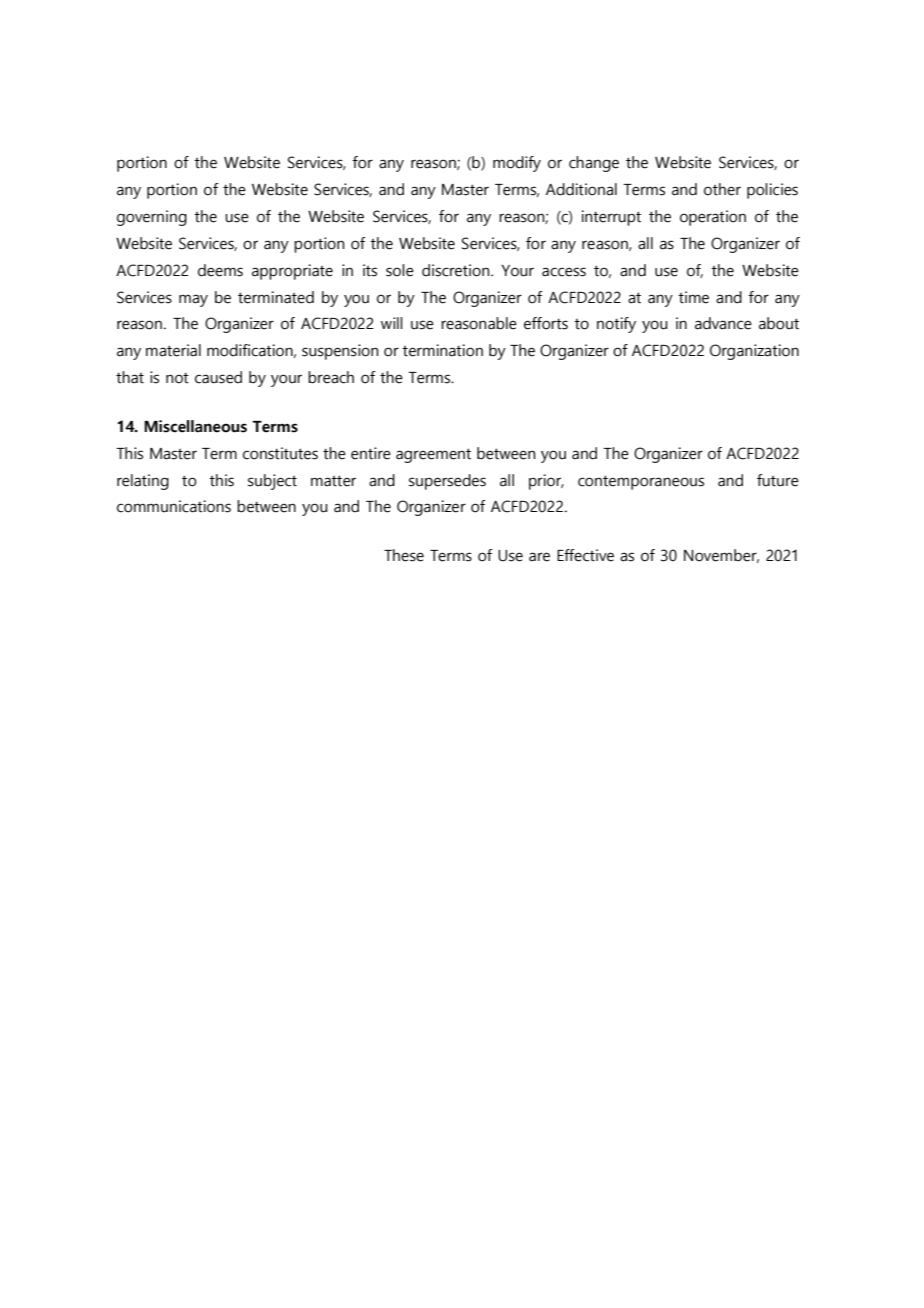 The height and width of the screenshot is (1308, 924). What do you see at coordinates (404, 555) in the screenshot?
I see `These` at bounding box center [404, 555].
